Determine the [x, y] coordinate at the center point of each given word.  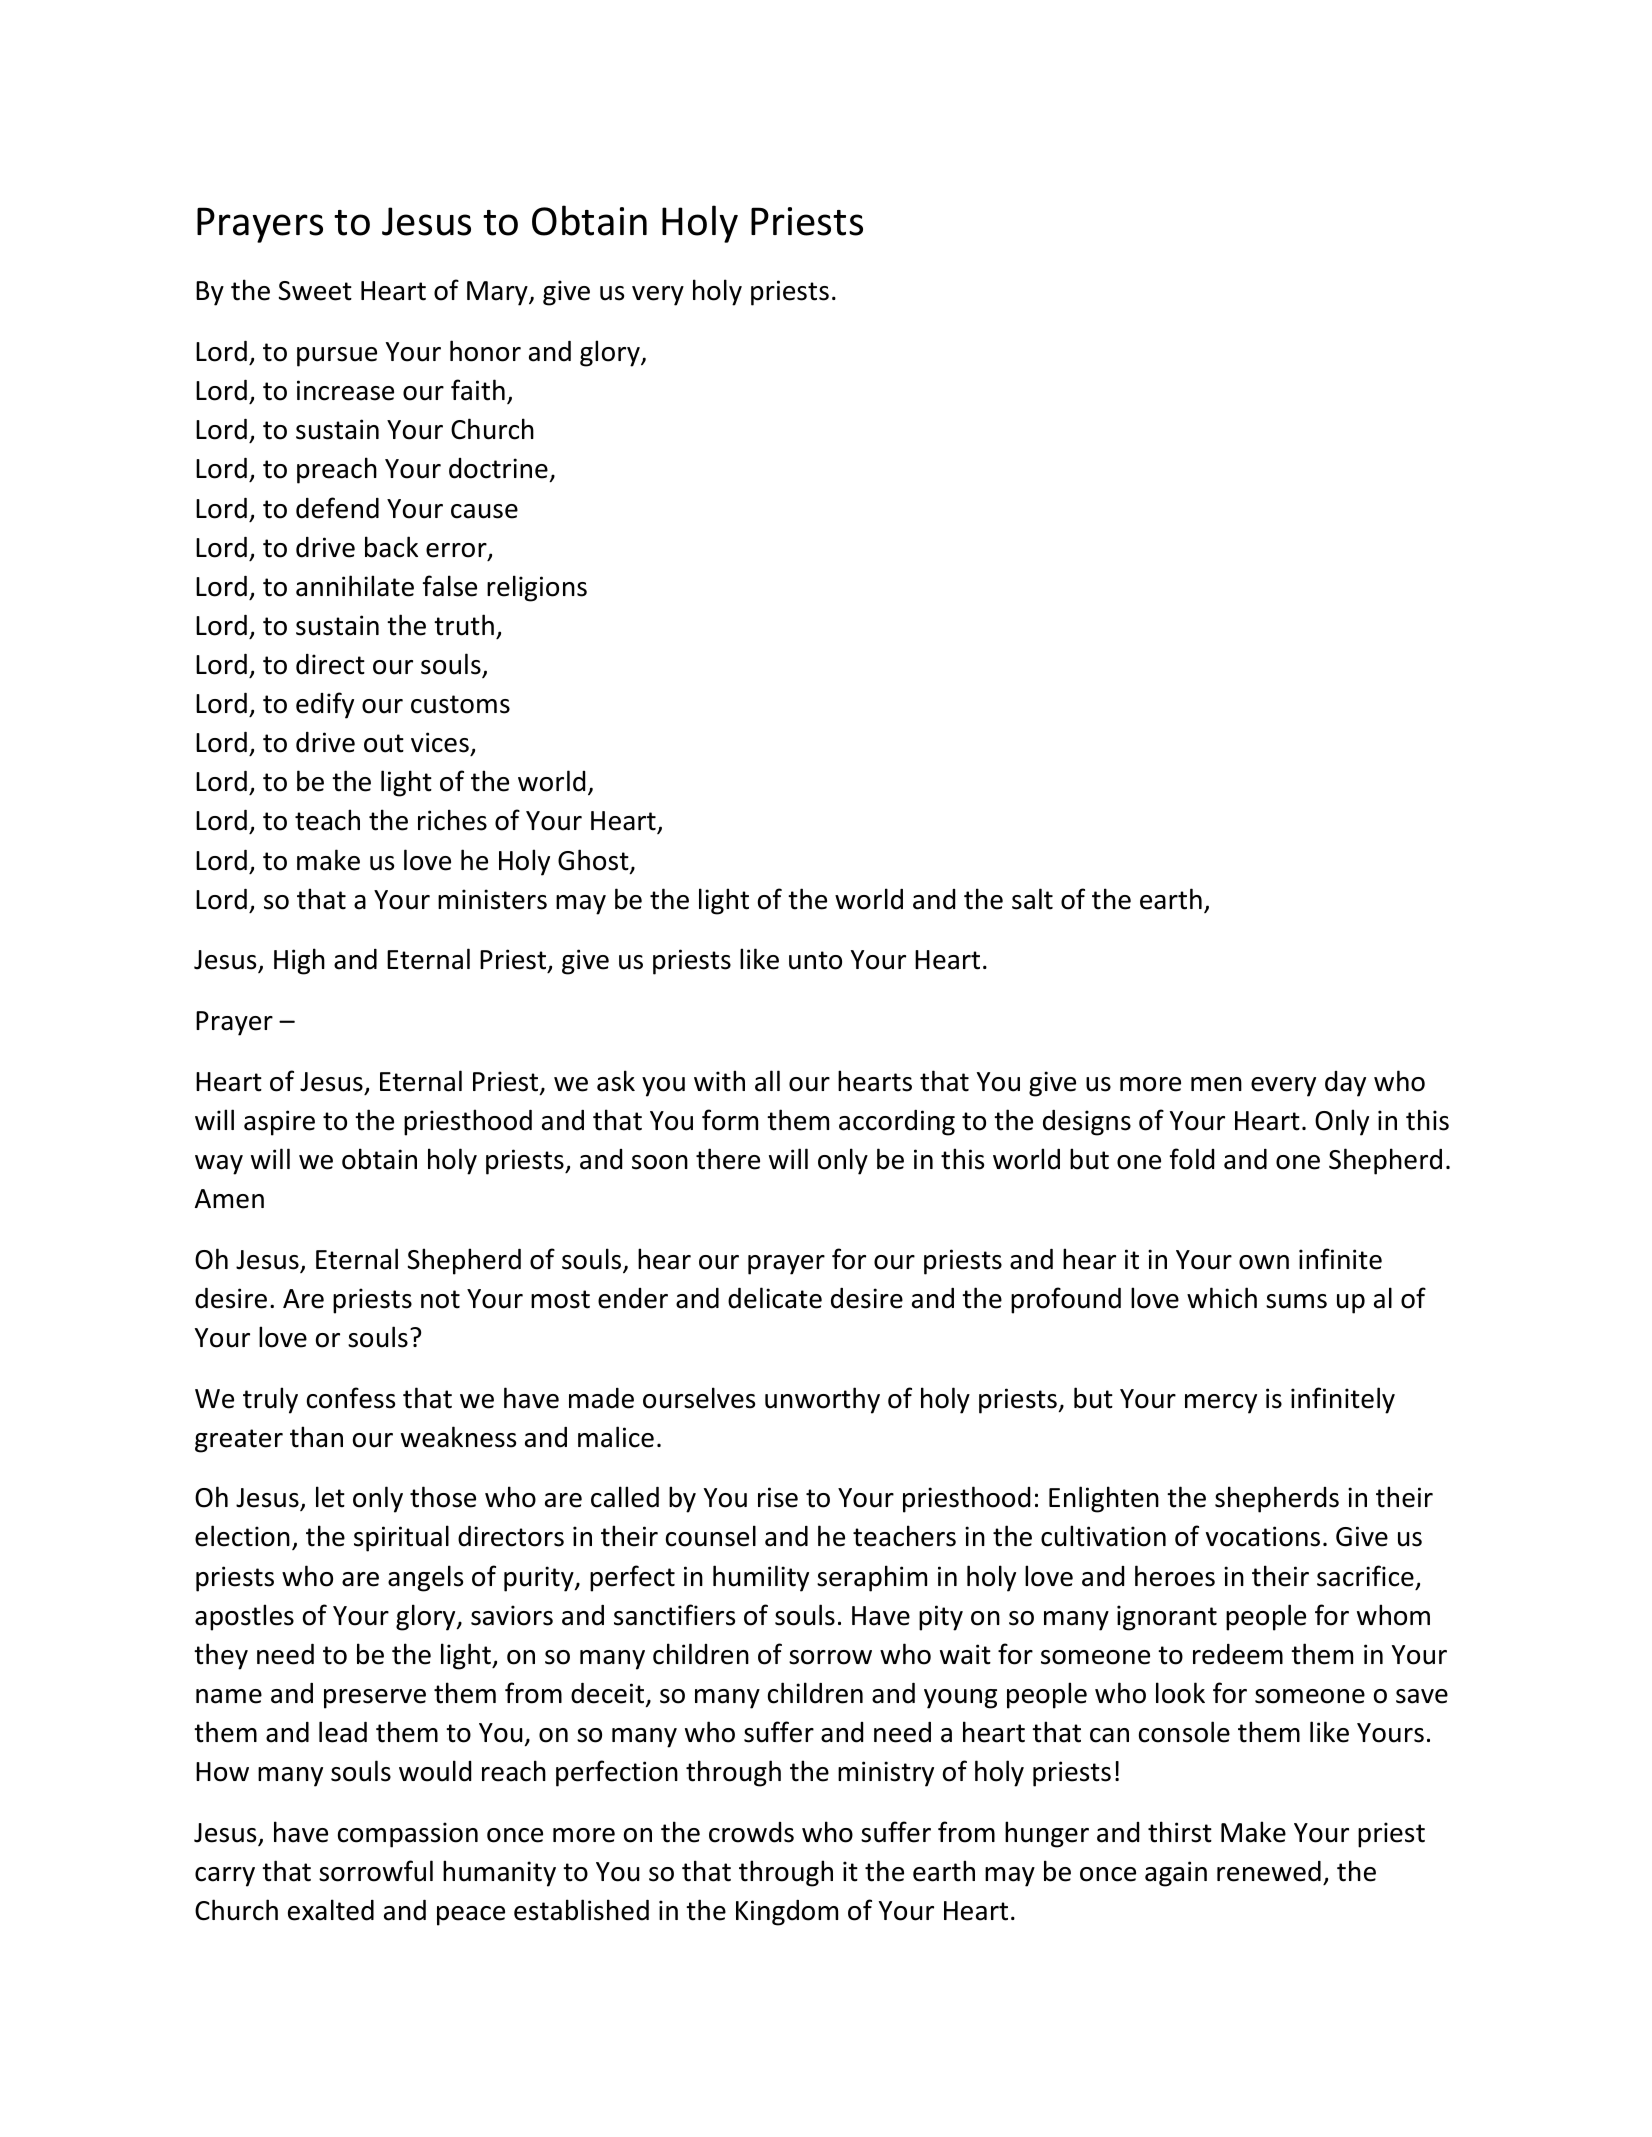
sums [1296, 1301]
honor [485, 351]
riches [452, 820]
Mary [498, 293]
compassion [408, 1835]
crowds [751, 1832]
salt [1032, 899]
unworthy [822, 1400]
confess [351, 1398]
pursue [337, 357]
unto [815, 960]
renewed [1269, 1871]
